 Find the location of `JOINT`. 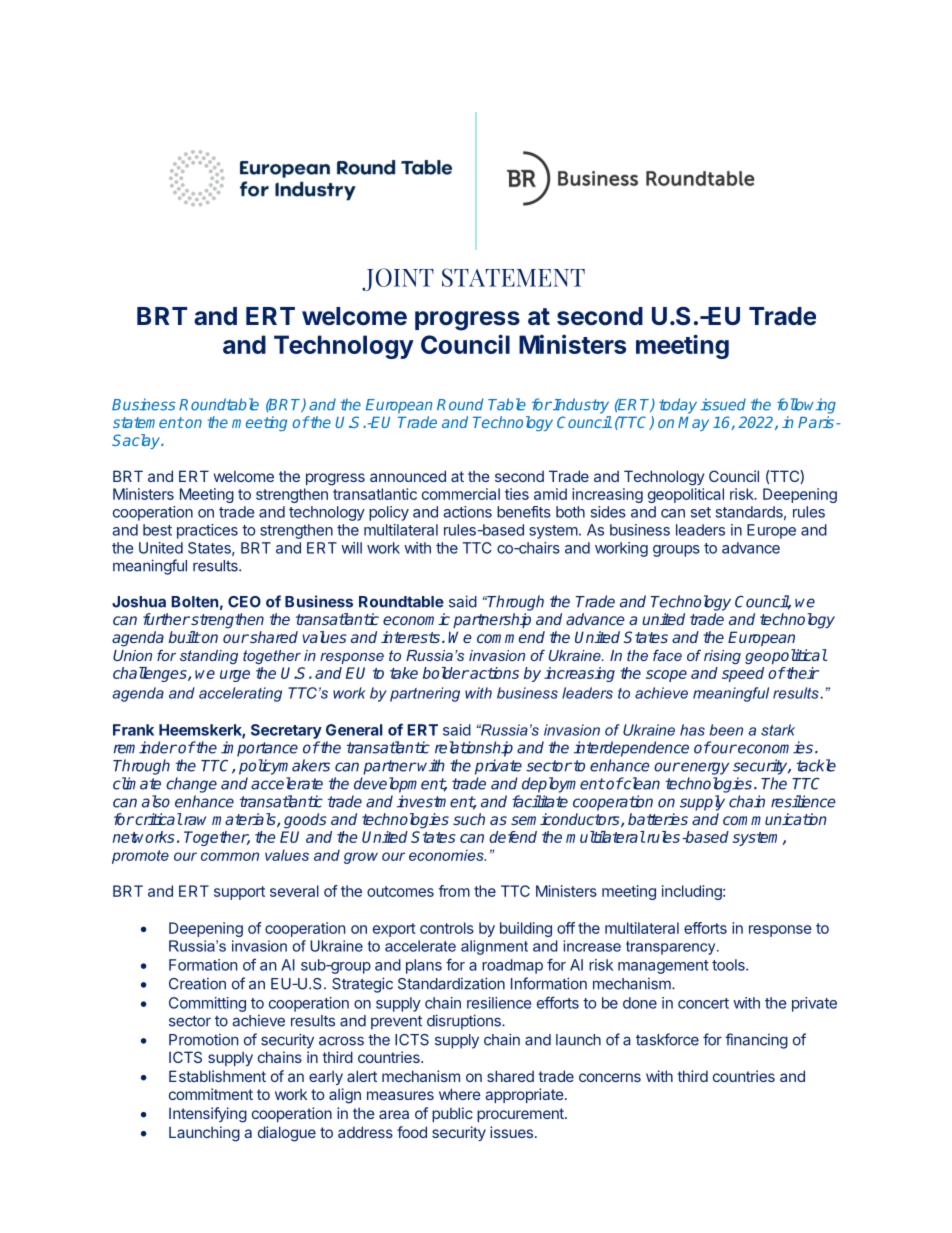

JOINT is located at coordinates (398, 279).
